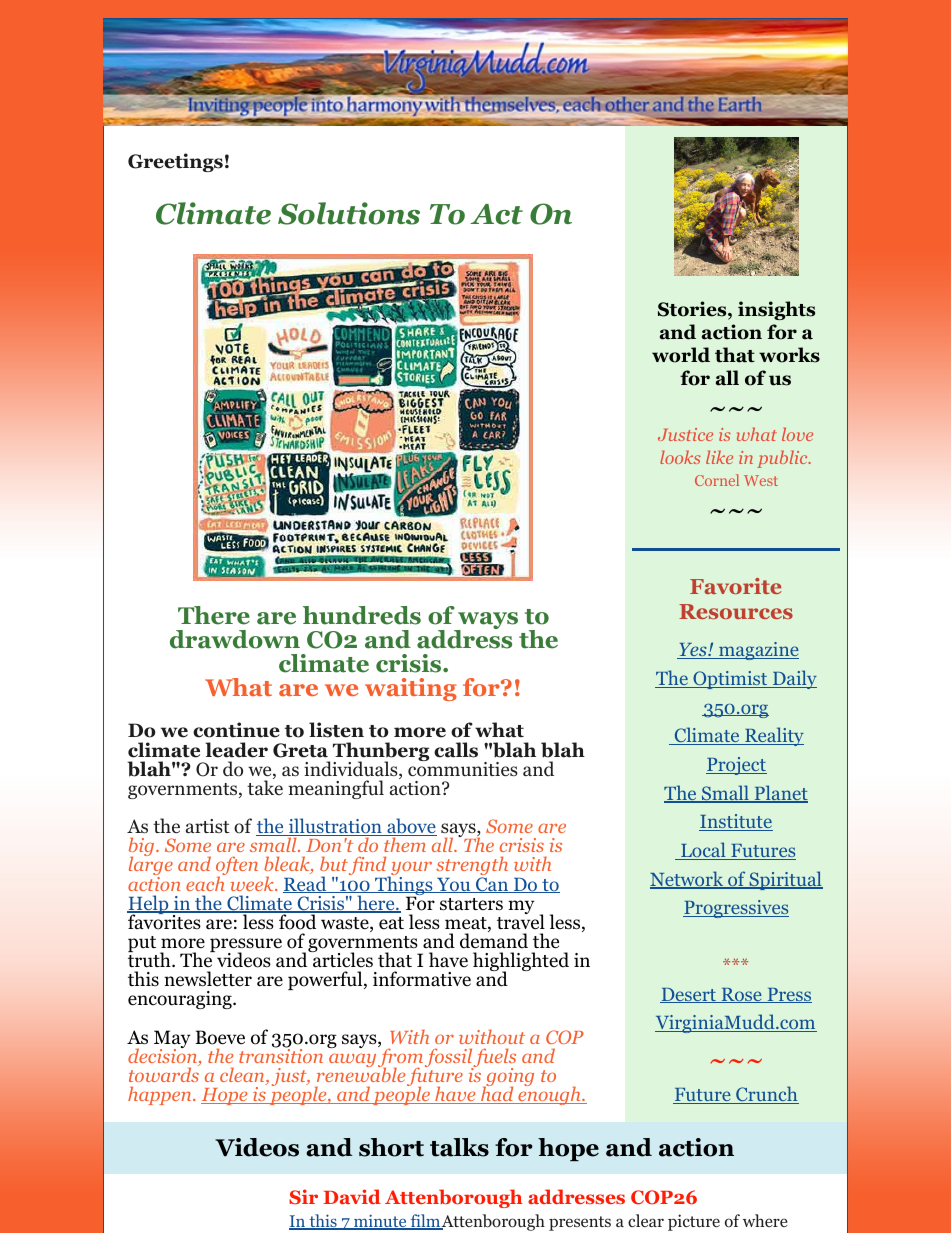 This screenshot has width=952, height=1233. I want to click on Optimist, so click(730, 680).
